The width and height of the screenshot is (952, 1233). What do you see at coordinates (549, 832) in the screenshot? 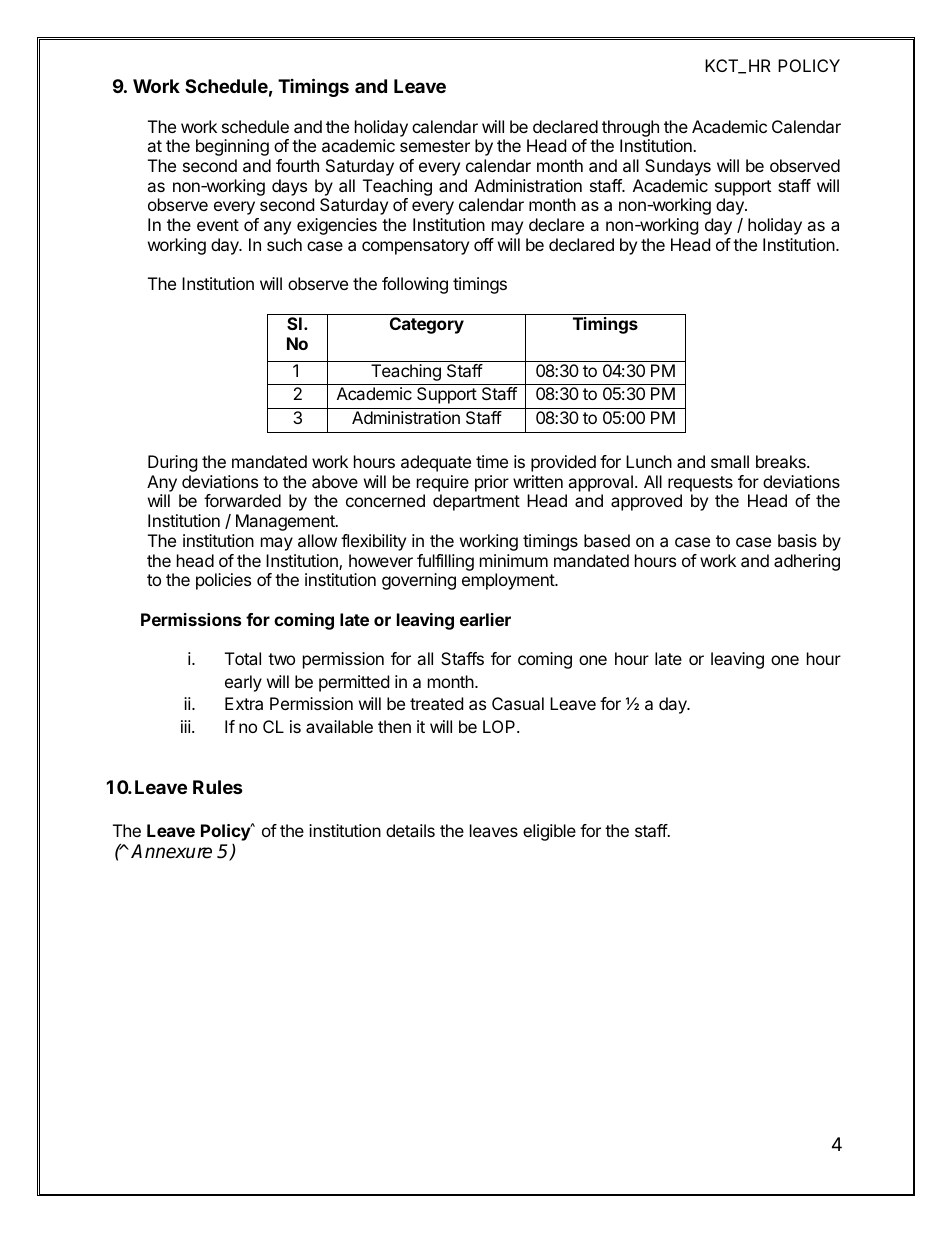
I see `eligible` at bounding box center [549, 832].
